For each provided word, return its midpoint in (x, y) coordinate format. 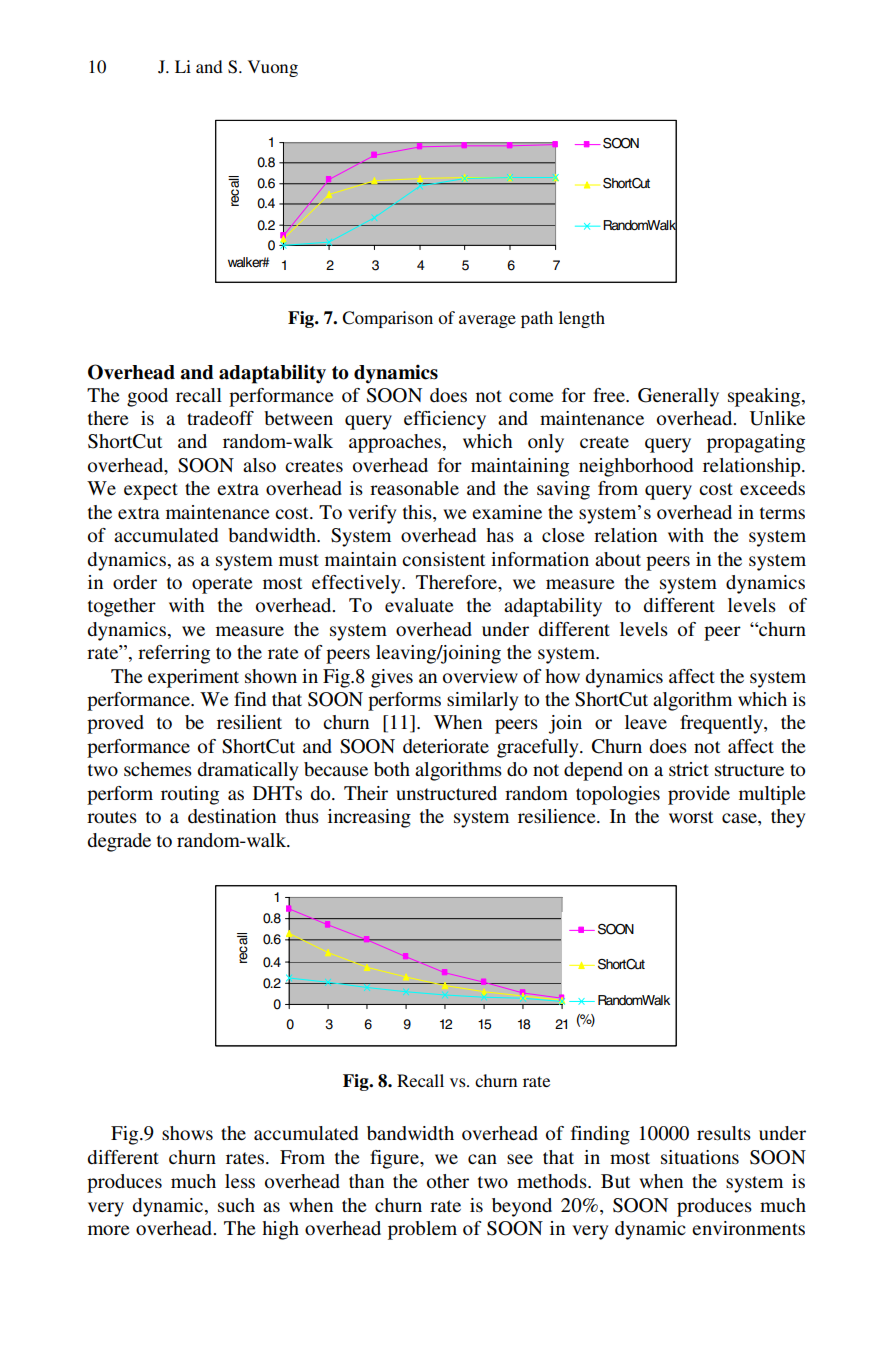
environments (748, 1228)
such (236, 1205)
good (147, 397)
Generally (678, 397)
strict (689, 769)
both (392, 769)
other (448, 1181)
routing (190, 795)
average (487, 321)
